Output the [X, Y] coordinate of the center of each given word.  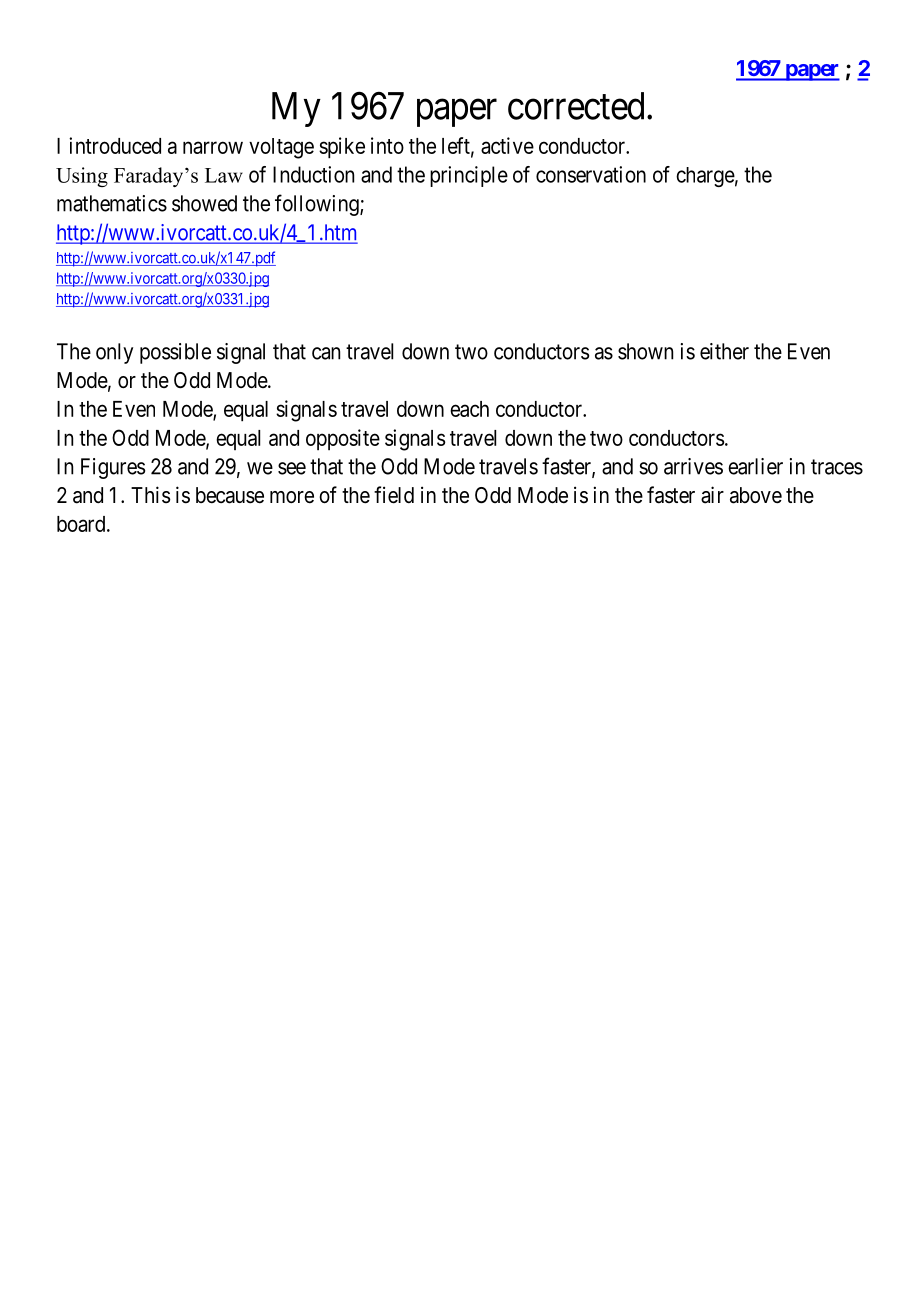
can [326, 353]
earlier [755, 466]
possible [175, 353]
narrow [213, 147]
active [507, 145]
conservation [591, 174]
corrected [576, 106]
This [151, 494]
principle [469, 176]
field [394, 495]
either [724, 351]
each [469, 409]
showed [204, 203]
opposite [343, 439]
